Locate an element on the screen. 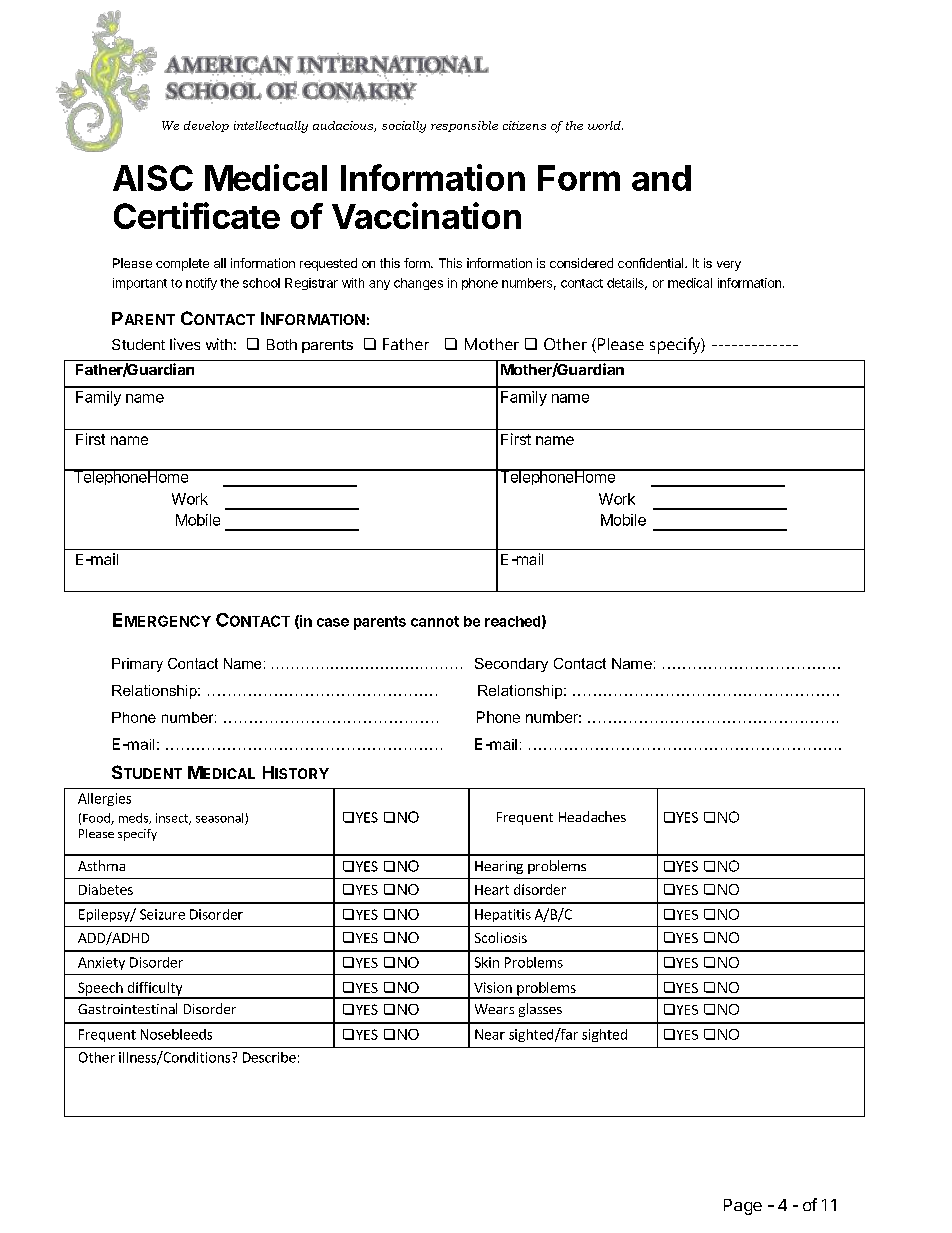 This screenshot has width=952, height=1233. Nosebleeds is located at coordinates (176, 1034).
